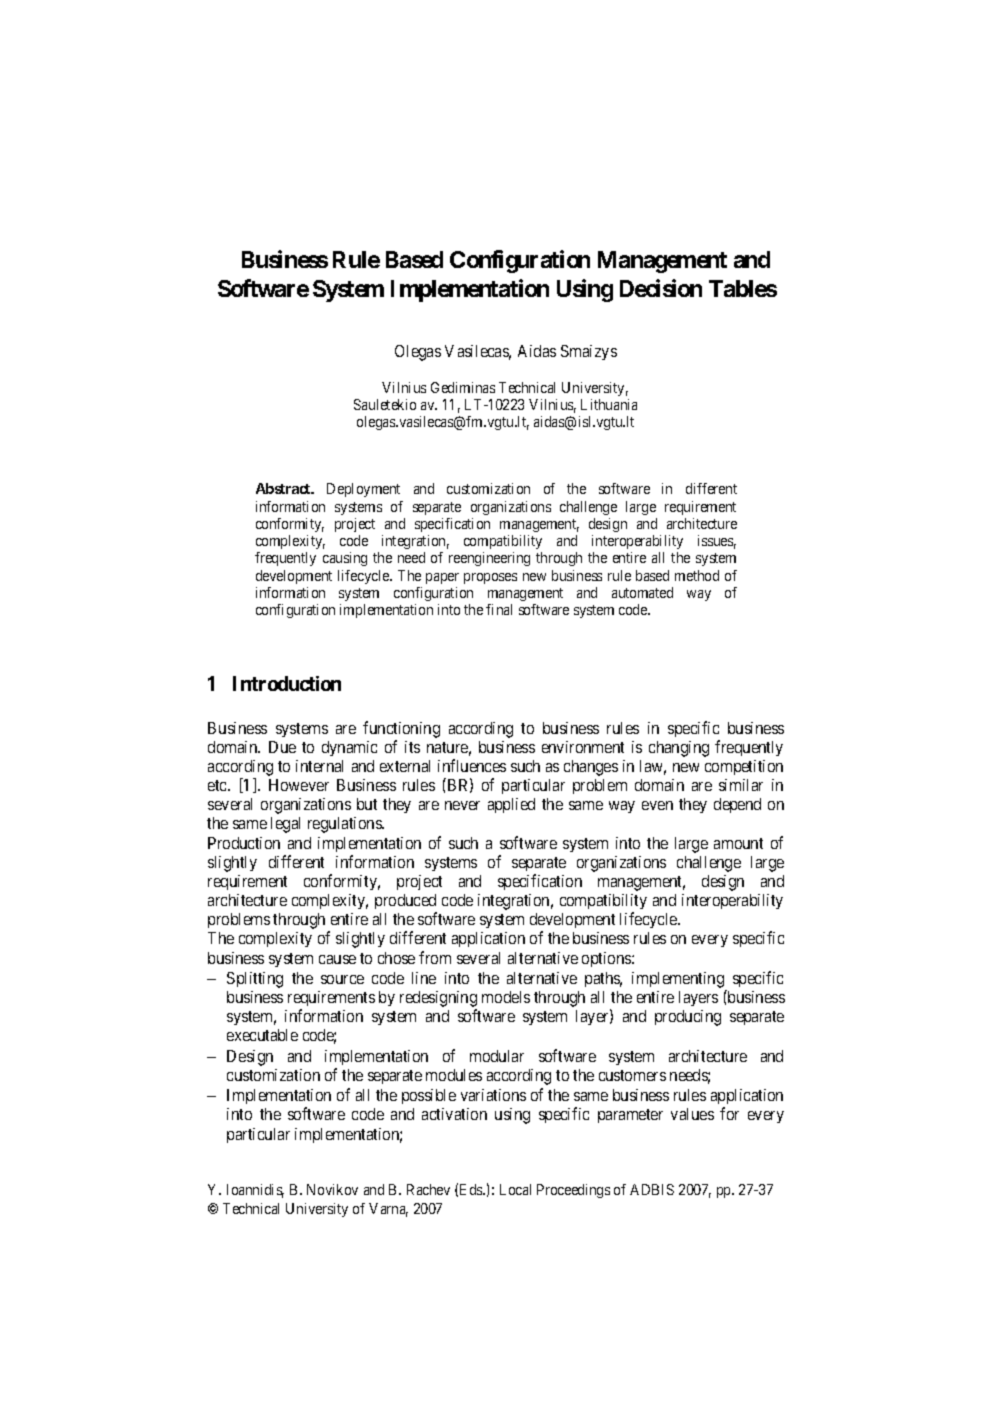  Describe the element at coordinates (697, 575) in the image. I see `method` at that location.
